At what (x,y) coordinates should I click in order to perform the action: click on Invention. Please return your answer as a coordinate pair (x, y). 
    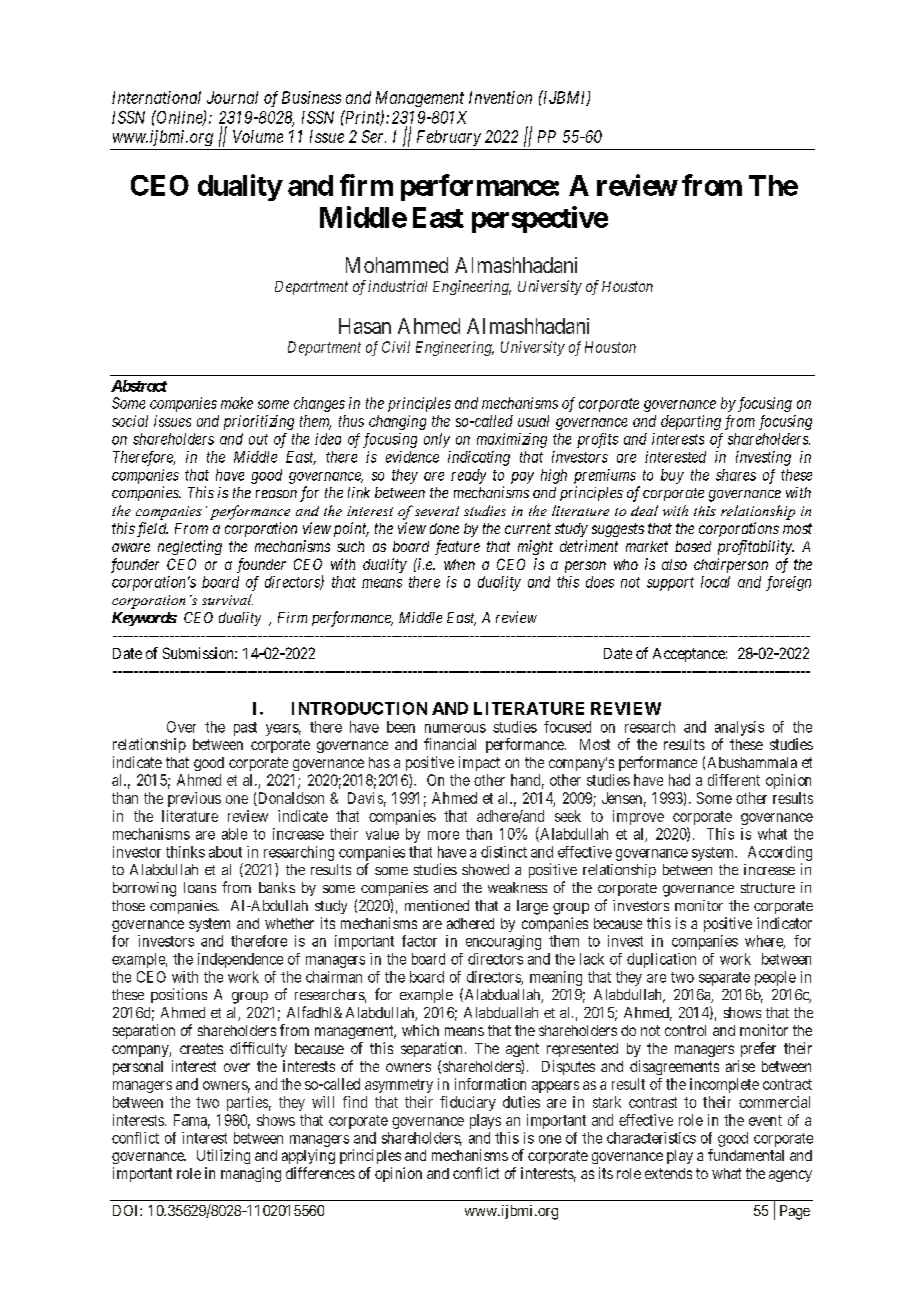
    Looking at the image, I should click on (500, 97).
